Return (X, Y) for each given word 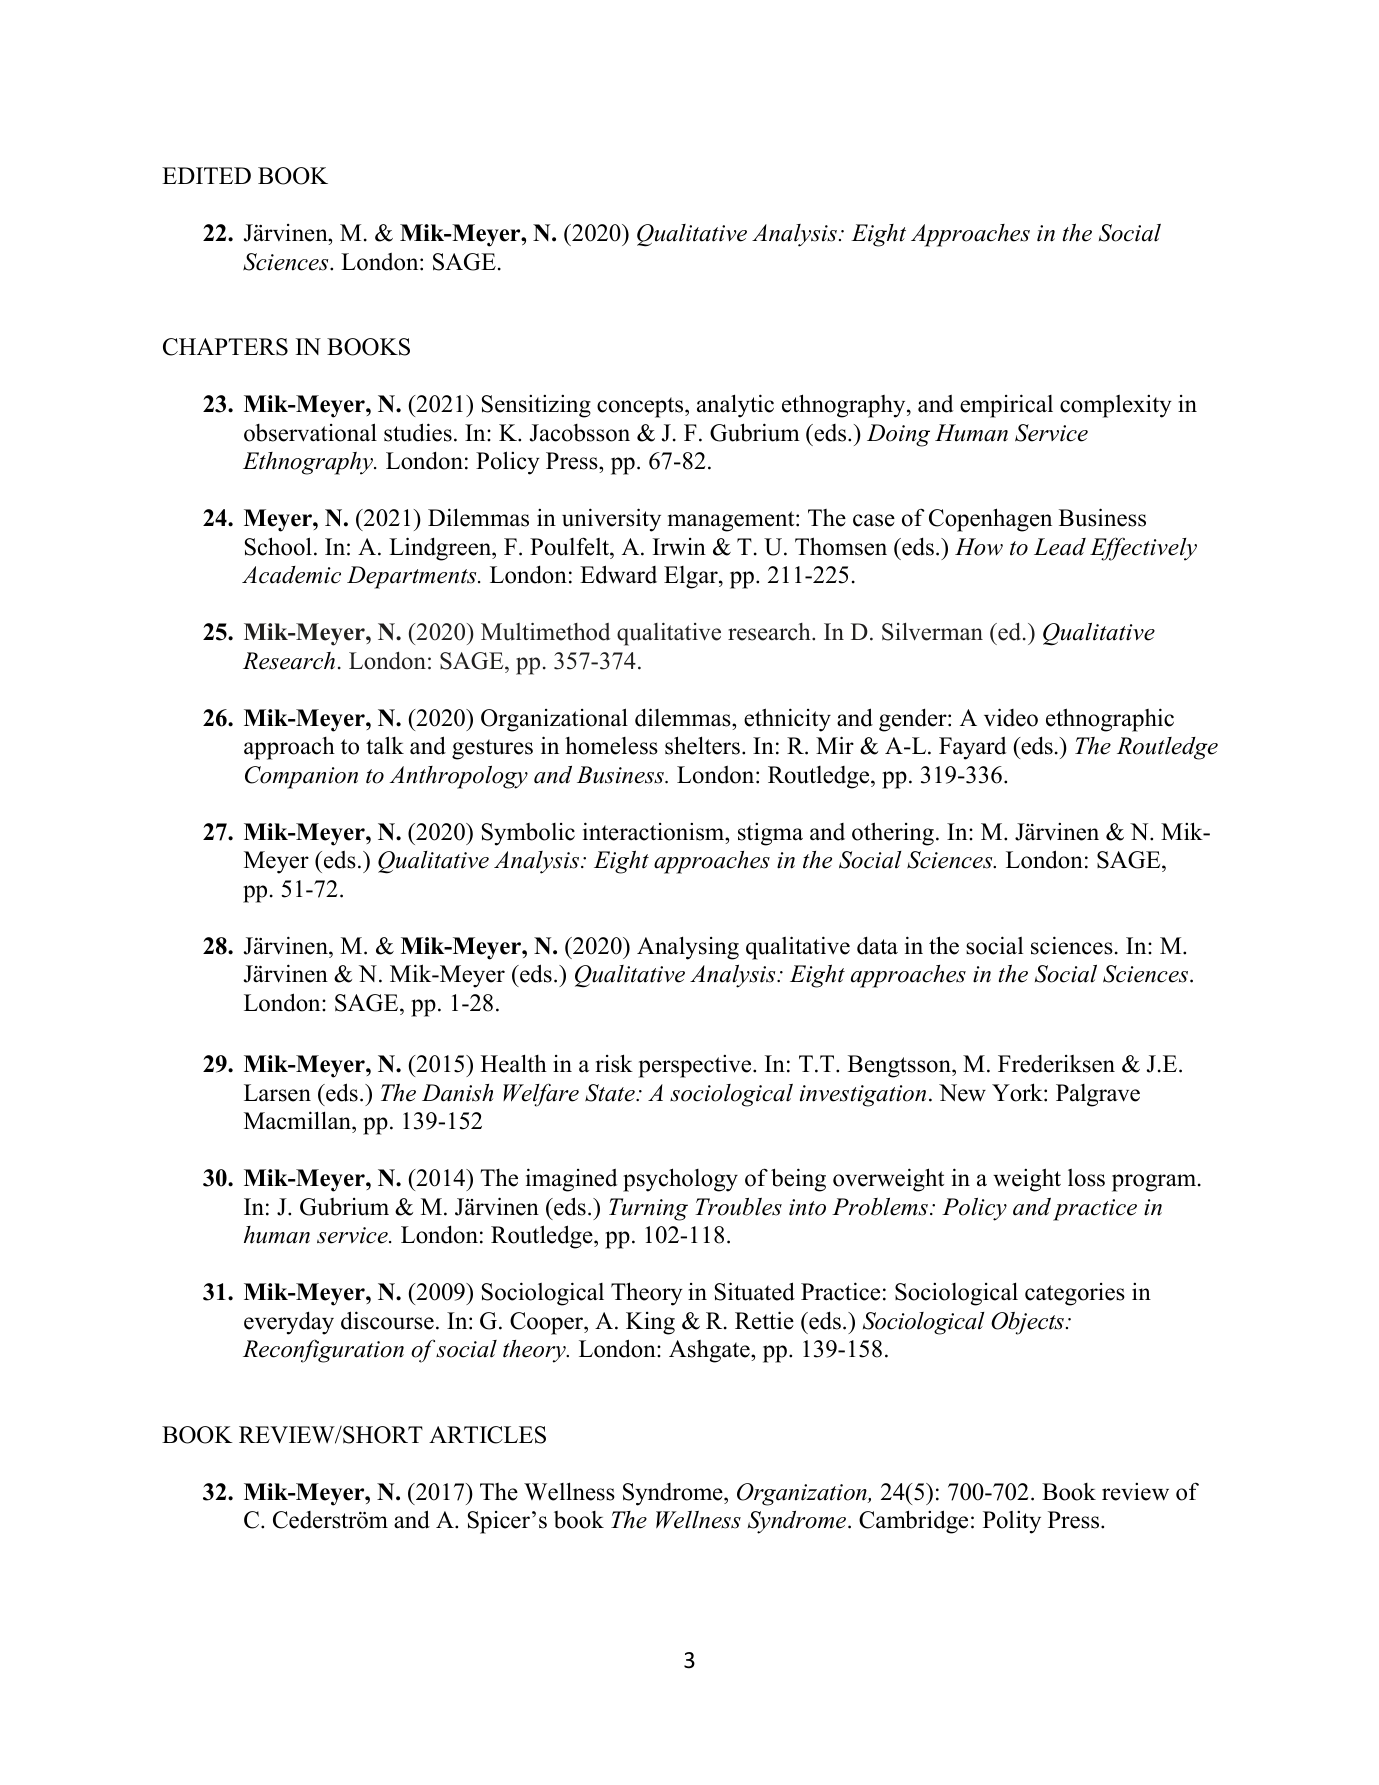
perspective (696, 1066)
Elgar (692, 577)
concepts (641, 407)
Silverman (932, 631)
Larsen (277, 1093)
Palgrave (1098, 1095)
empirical (1006, 406)
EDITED (206, 175)
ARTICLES (487, 1435)
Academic (291, 575)
